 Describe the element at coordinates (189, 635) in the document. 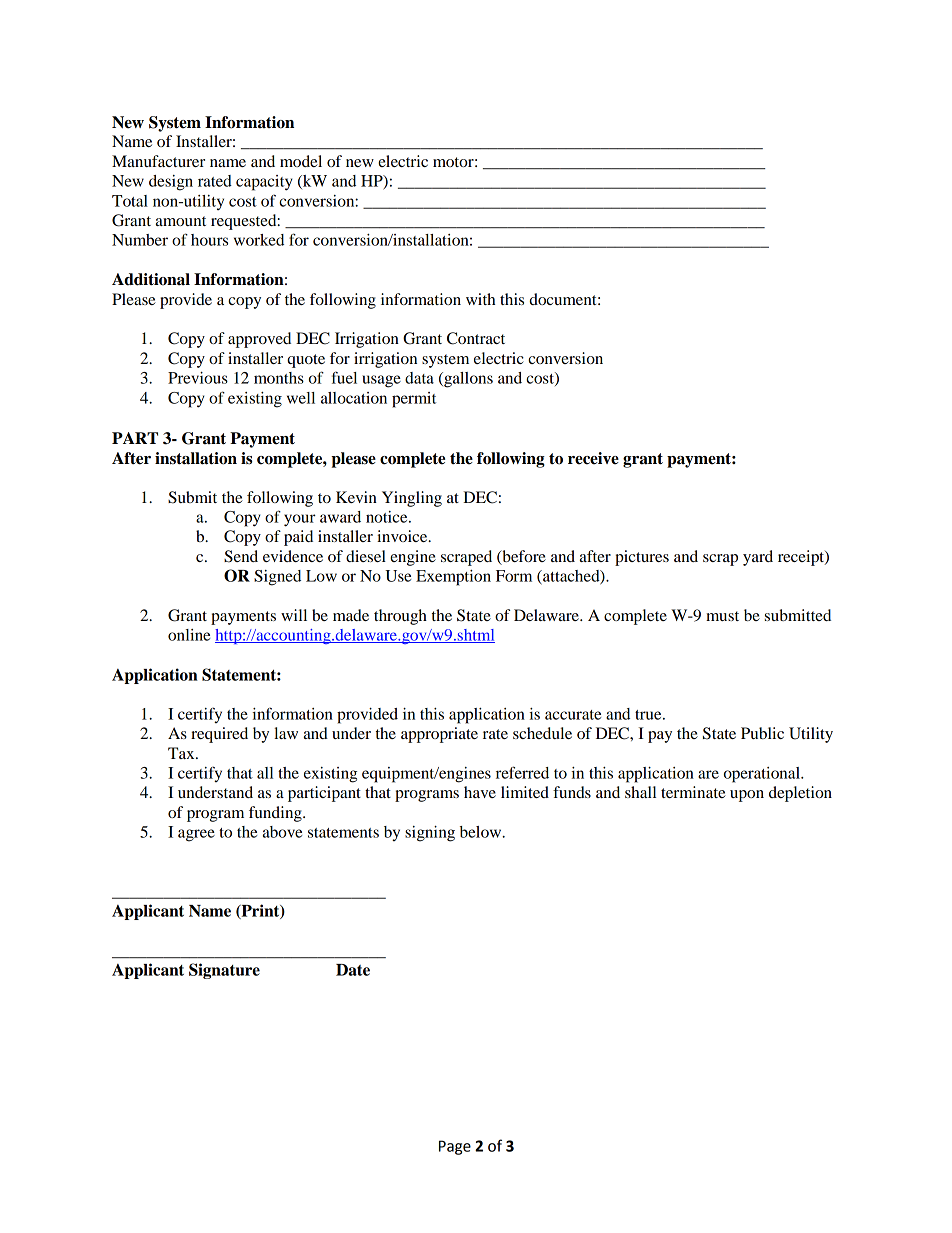

I see `online` at that location.
